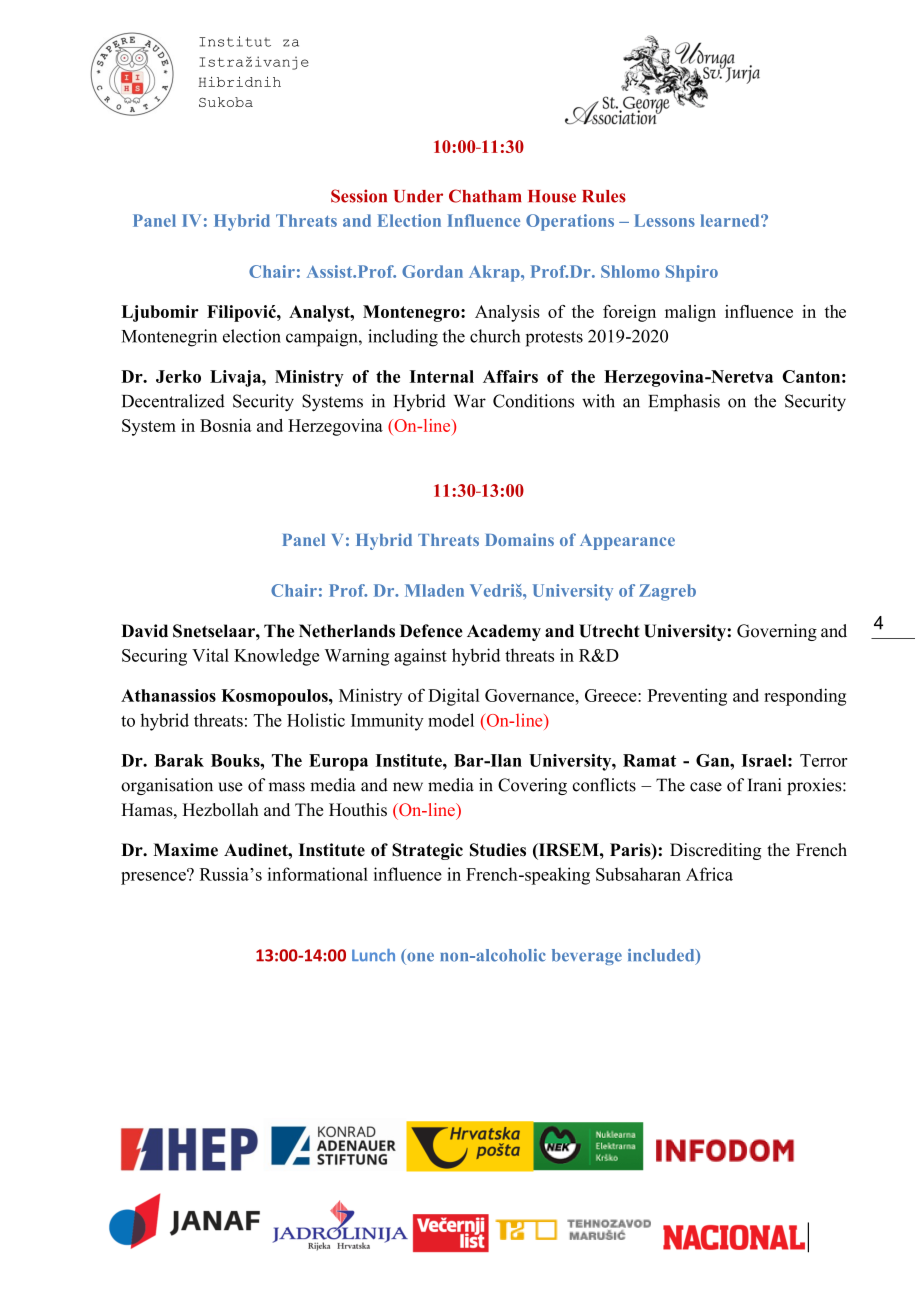 Image resolution: width=924 pixels, height=1307 pixels. What do you see at coordinates (318, 874) in the screenshot?
I see `informational` at bounding box center [318, 874].
